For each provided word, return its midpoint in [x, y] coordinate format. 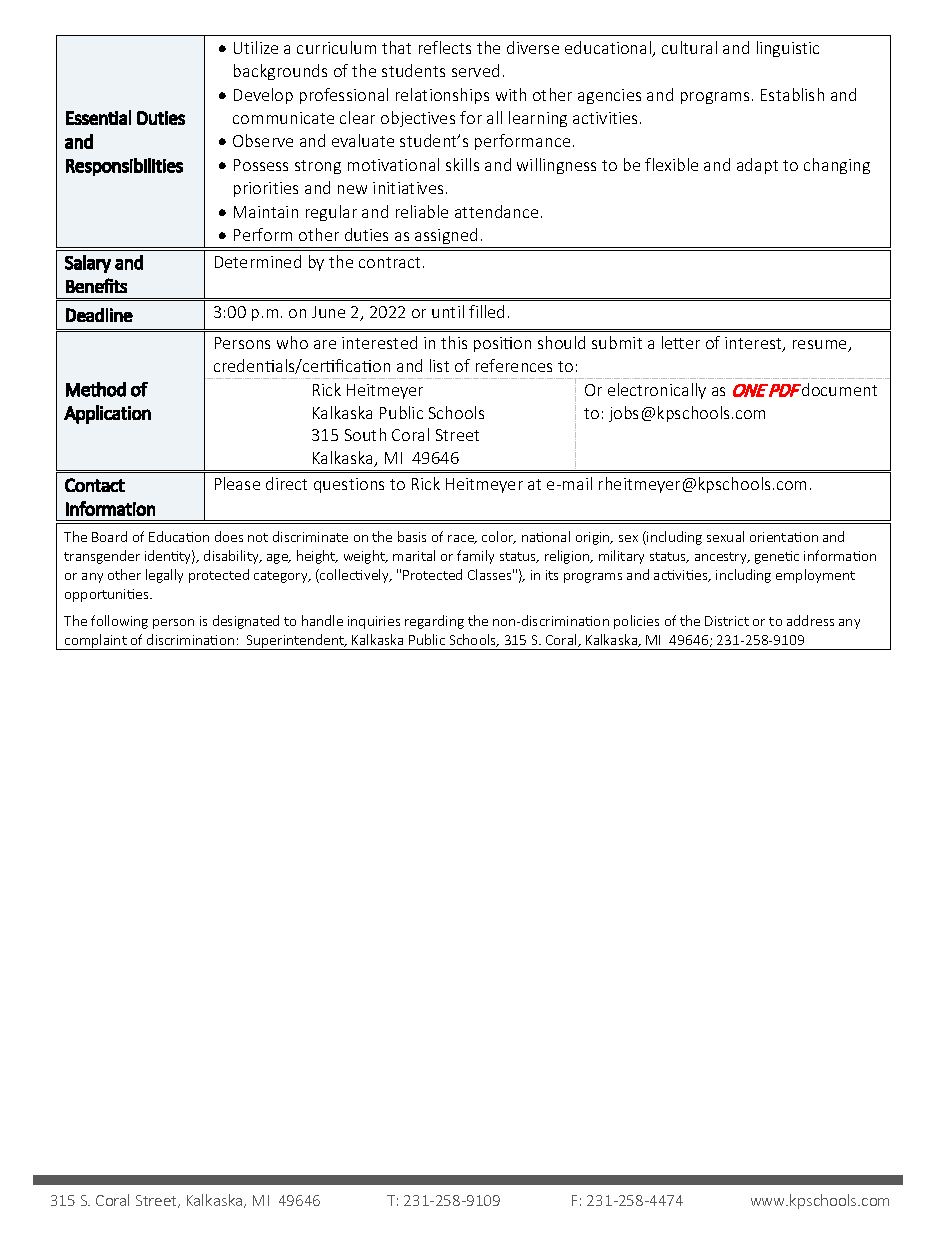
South [365, 434]
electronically [657, 391]
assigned [446, 238]
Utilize [256, 47]
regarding [434, 622]
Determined [258, 261]
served [475, 70]
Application [107, 414]
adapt [757, 166]
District [727, 621]
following [119, 622]
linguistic [788, 49]
